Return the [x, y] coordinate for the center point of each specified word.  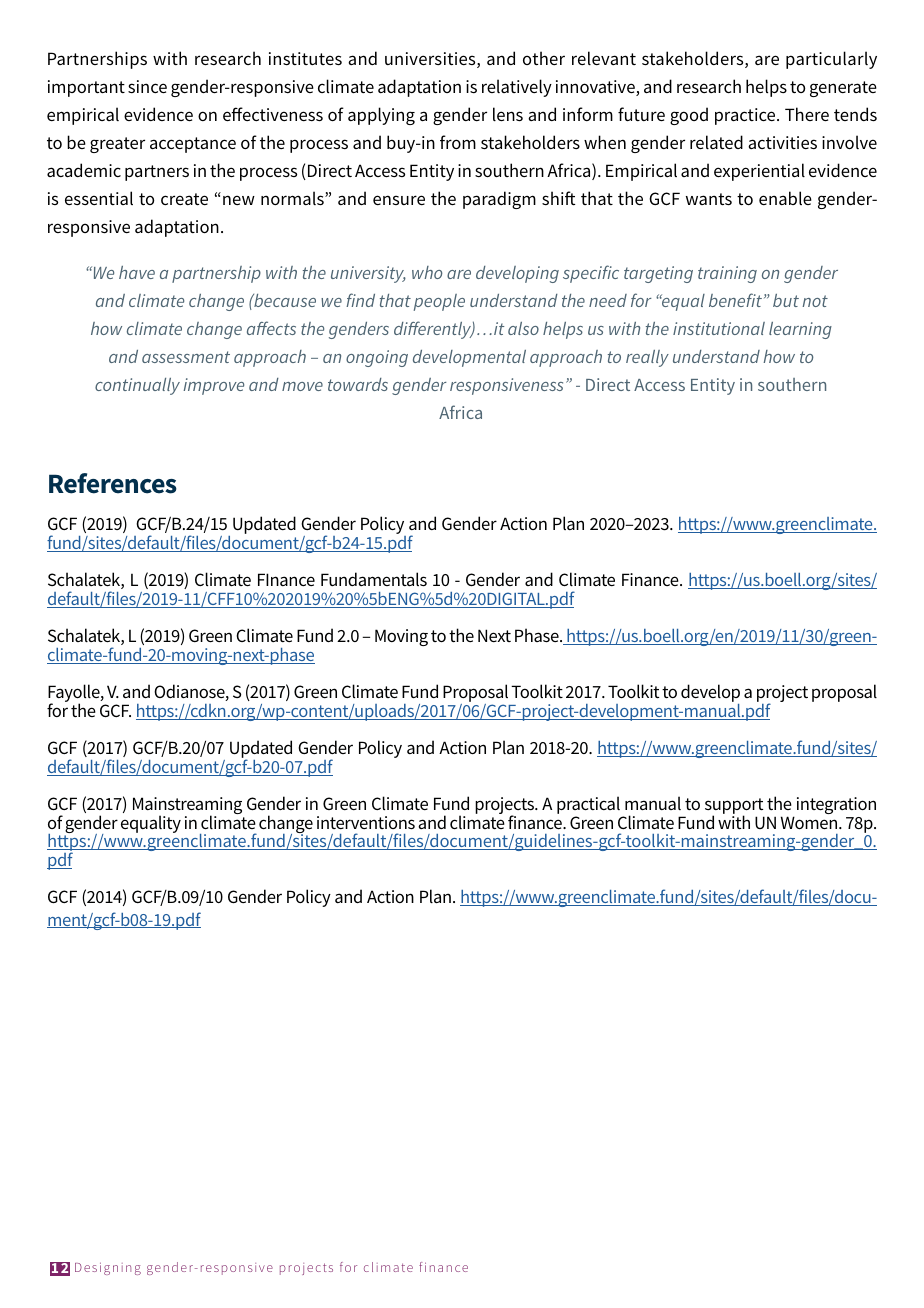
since [147, 86]
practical [588, 806]
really [647, 358]
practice [746, 116]
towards [358, 384]
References [113, 483]
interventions [366, 823]
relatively [517, 88]
